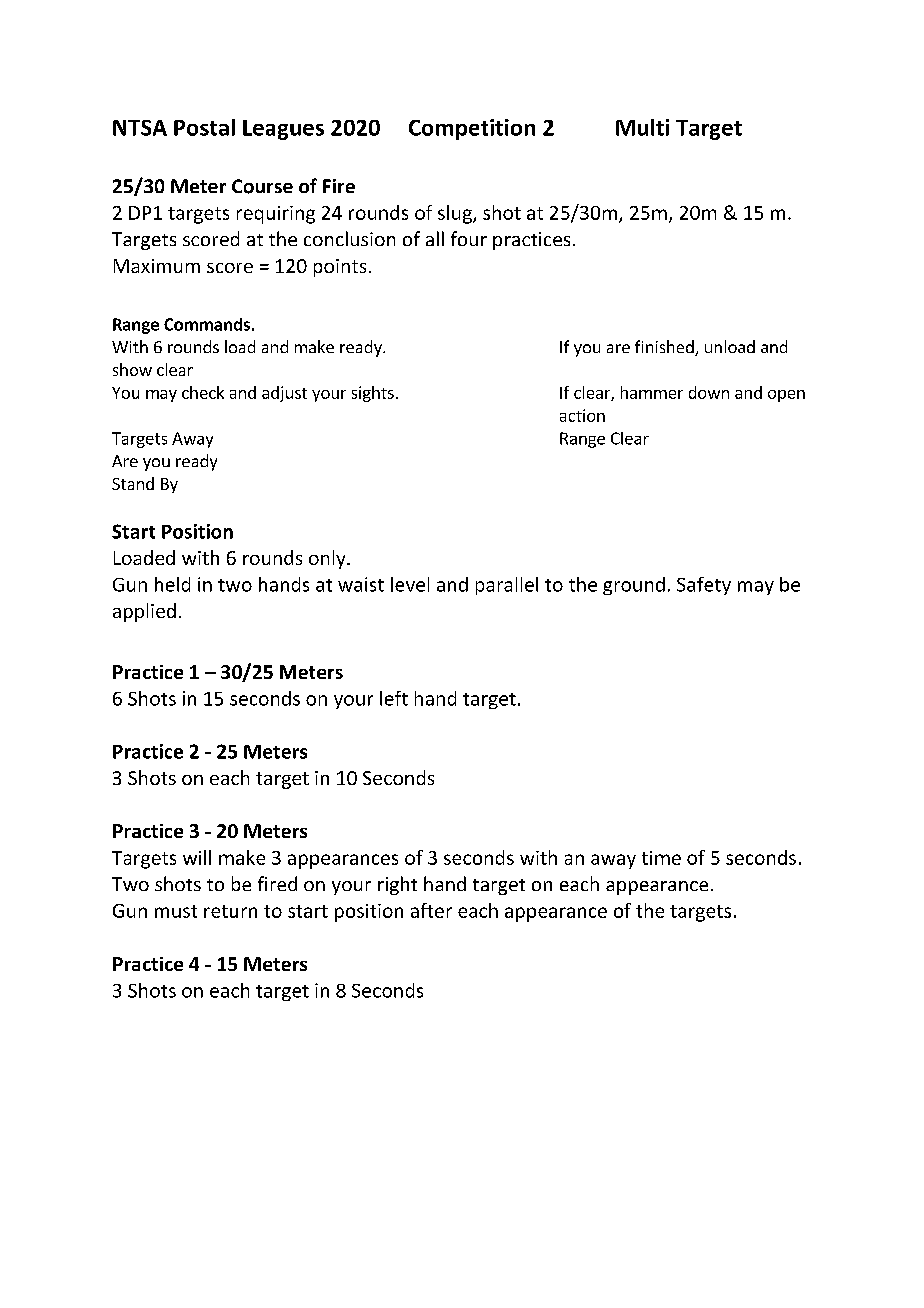 The width and height of the screenshot is (924, 1308). I want to click on Competition, so click(472, 129).
